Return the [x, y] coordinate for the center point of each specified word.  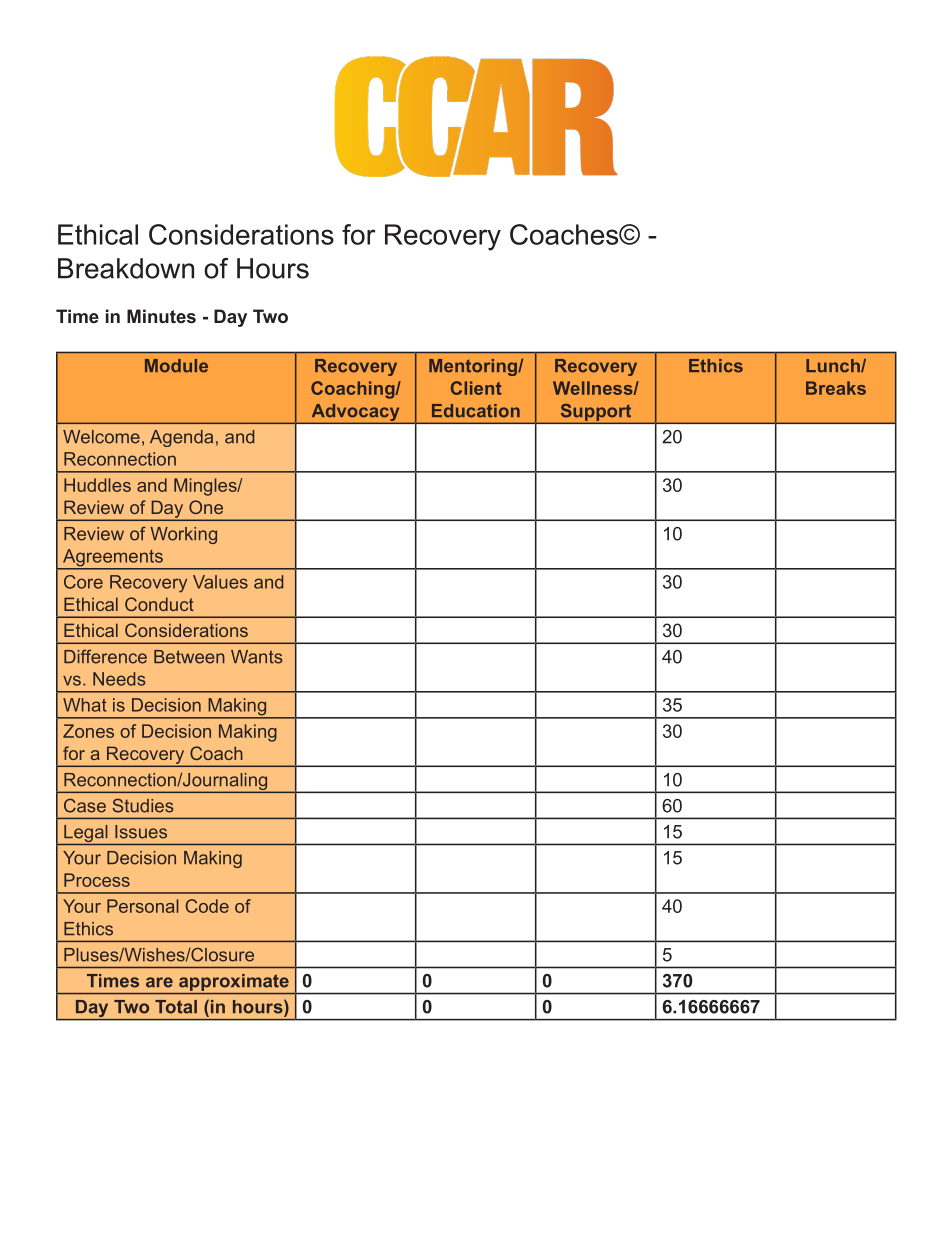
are [159, 982]
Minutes [161, 316]
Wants [257, 657]
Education [476, 411]
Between [189, 657]
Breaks [836, 388]
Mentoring [474, 367]
